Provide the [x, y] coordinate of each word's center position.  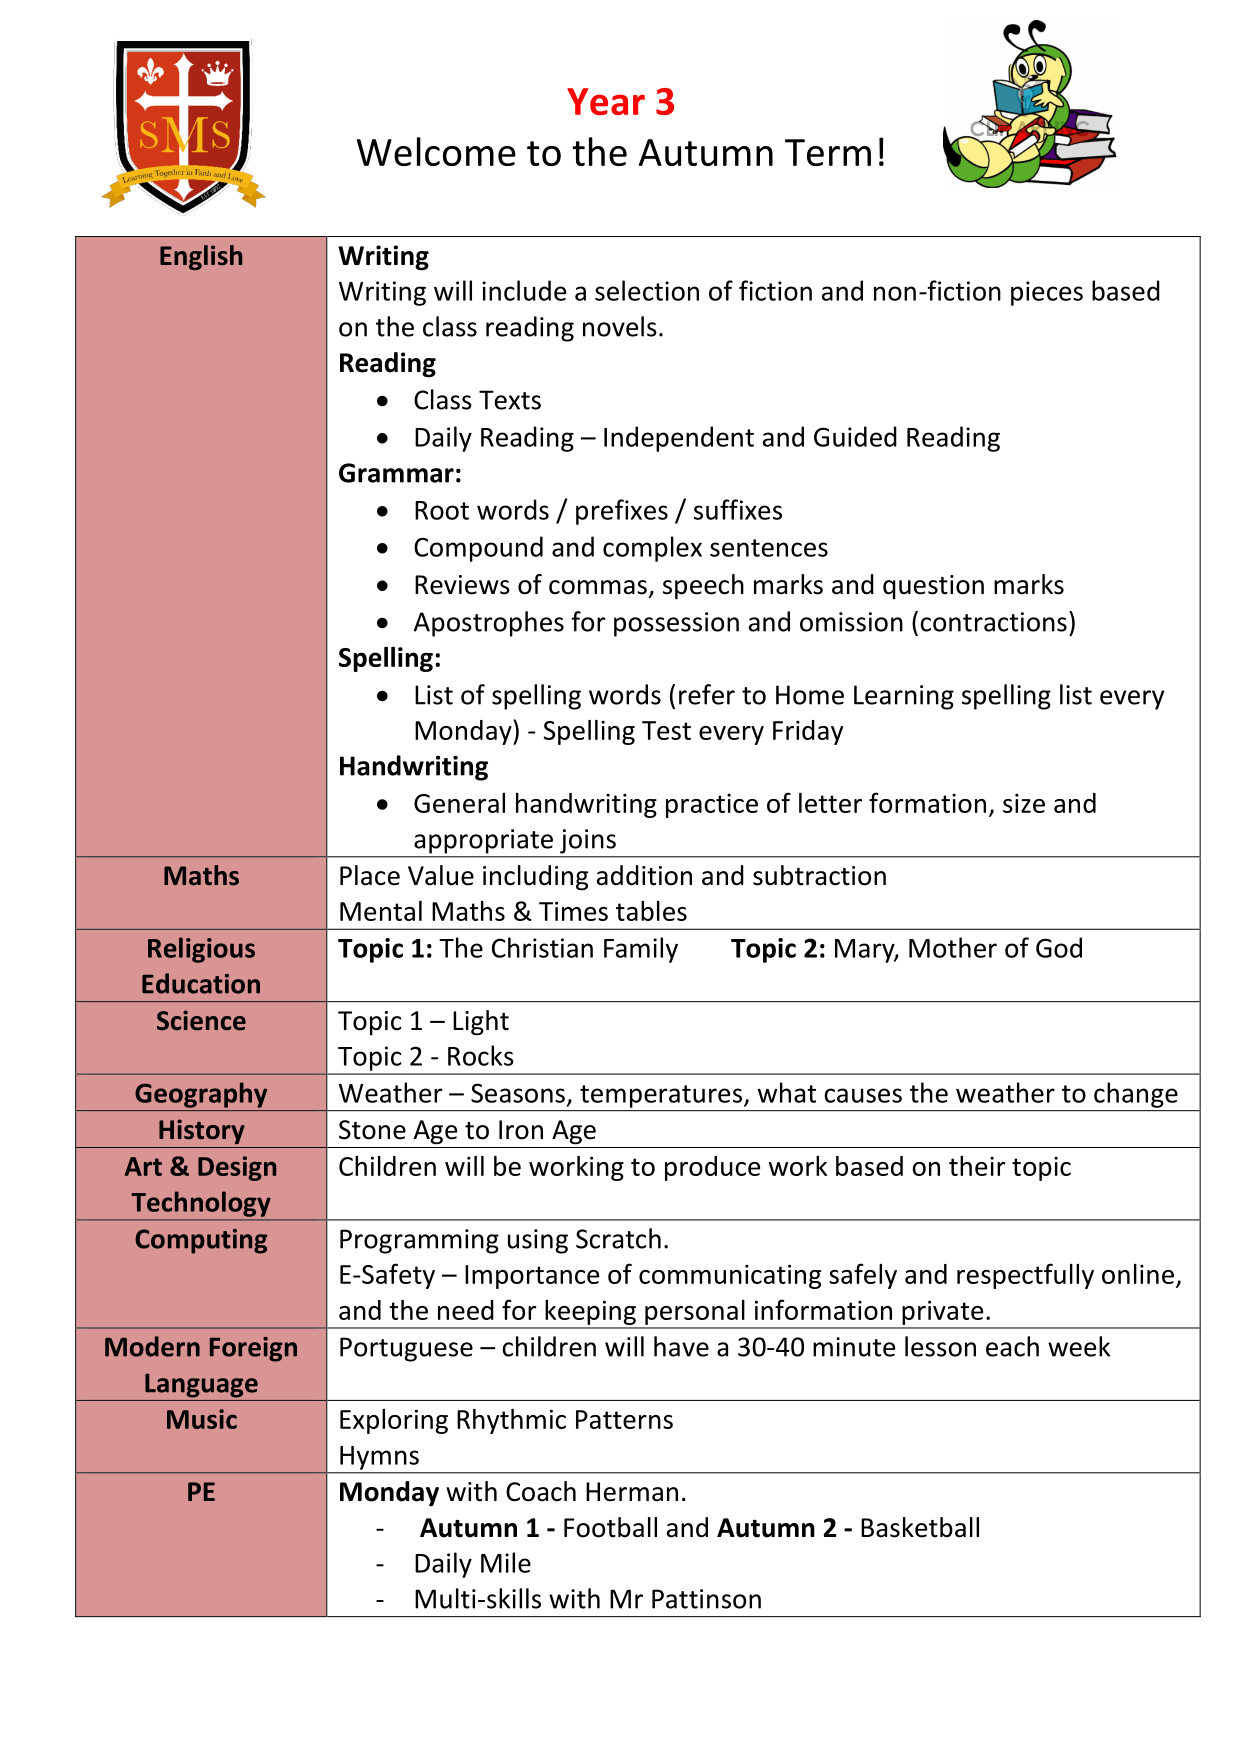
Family [641, 950]
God [1059, 947]
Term [828, 152]
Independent [679, 439]
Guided [855, 436]
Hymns [379, 1458]
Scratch [618, 1238]
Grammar [396, 473]
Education [201, 983]
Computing [201, 1241]
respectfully [1025, 1276]
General [459, 803]
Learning [904, 697]
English [201, 257]
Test [666, 730]
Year [606, 101]
